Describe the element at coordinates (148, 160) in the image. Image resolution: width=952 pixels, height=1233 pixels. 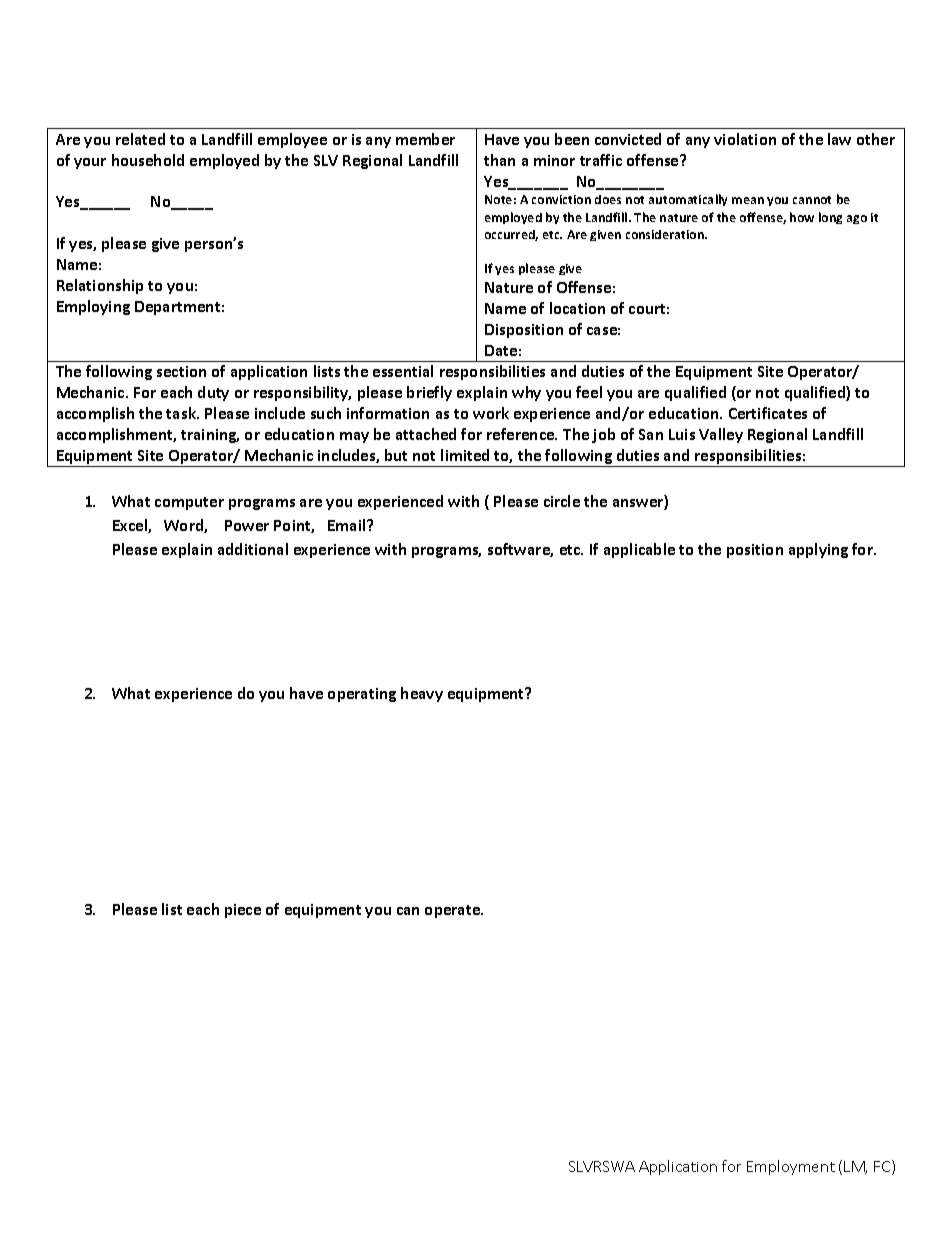
I see `household` at that location.
